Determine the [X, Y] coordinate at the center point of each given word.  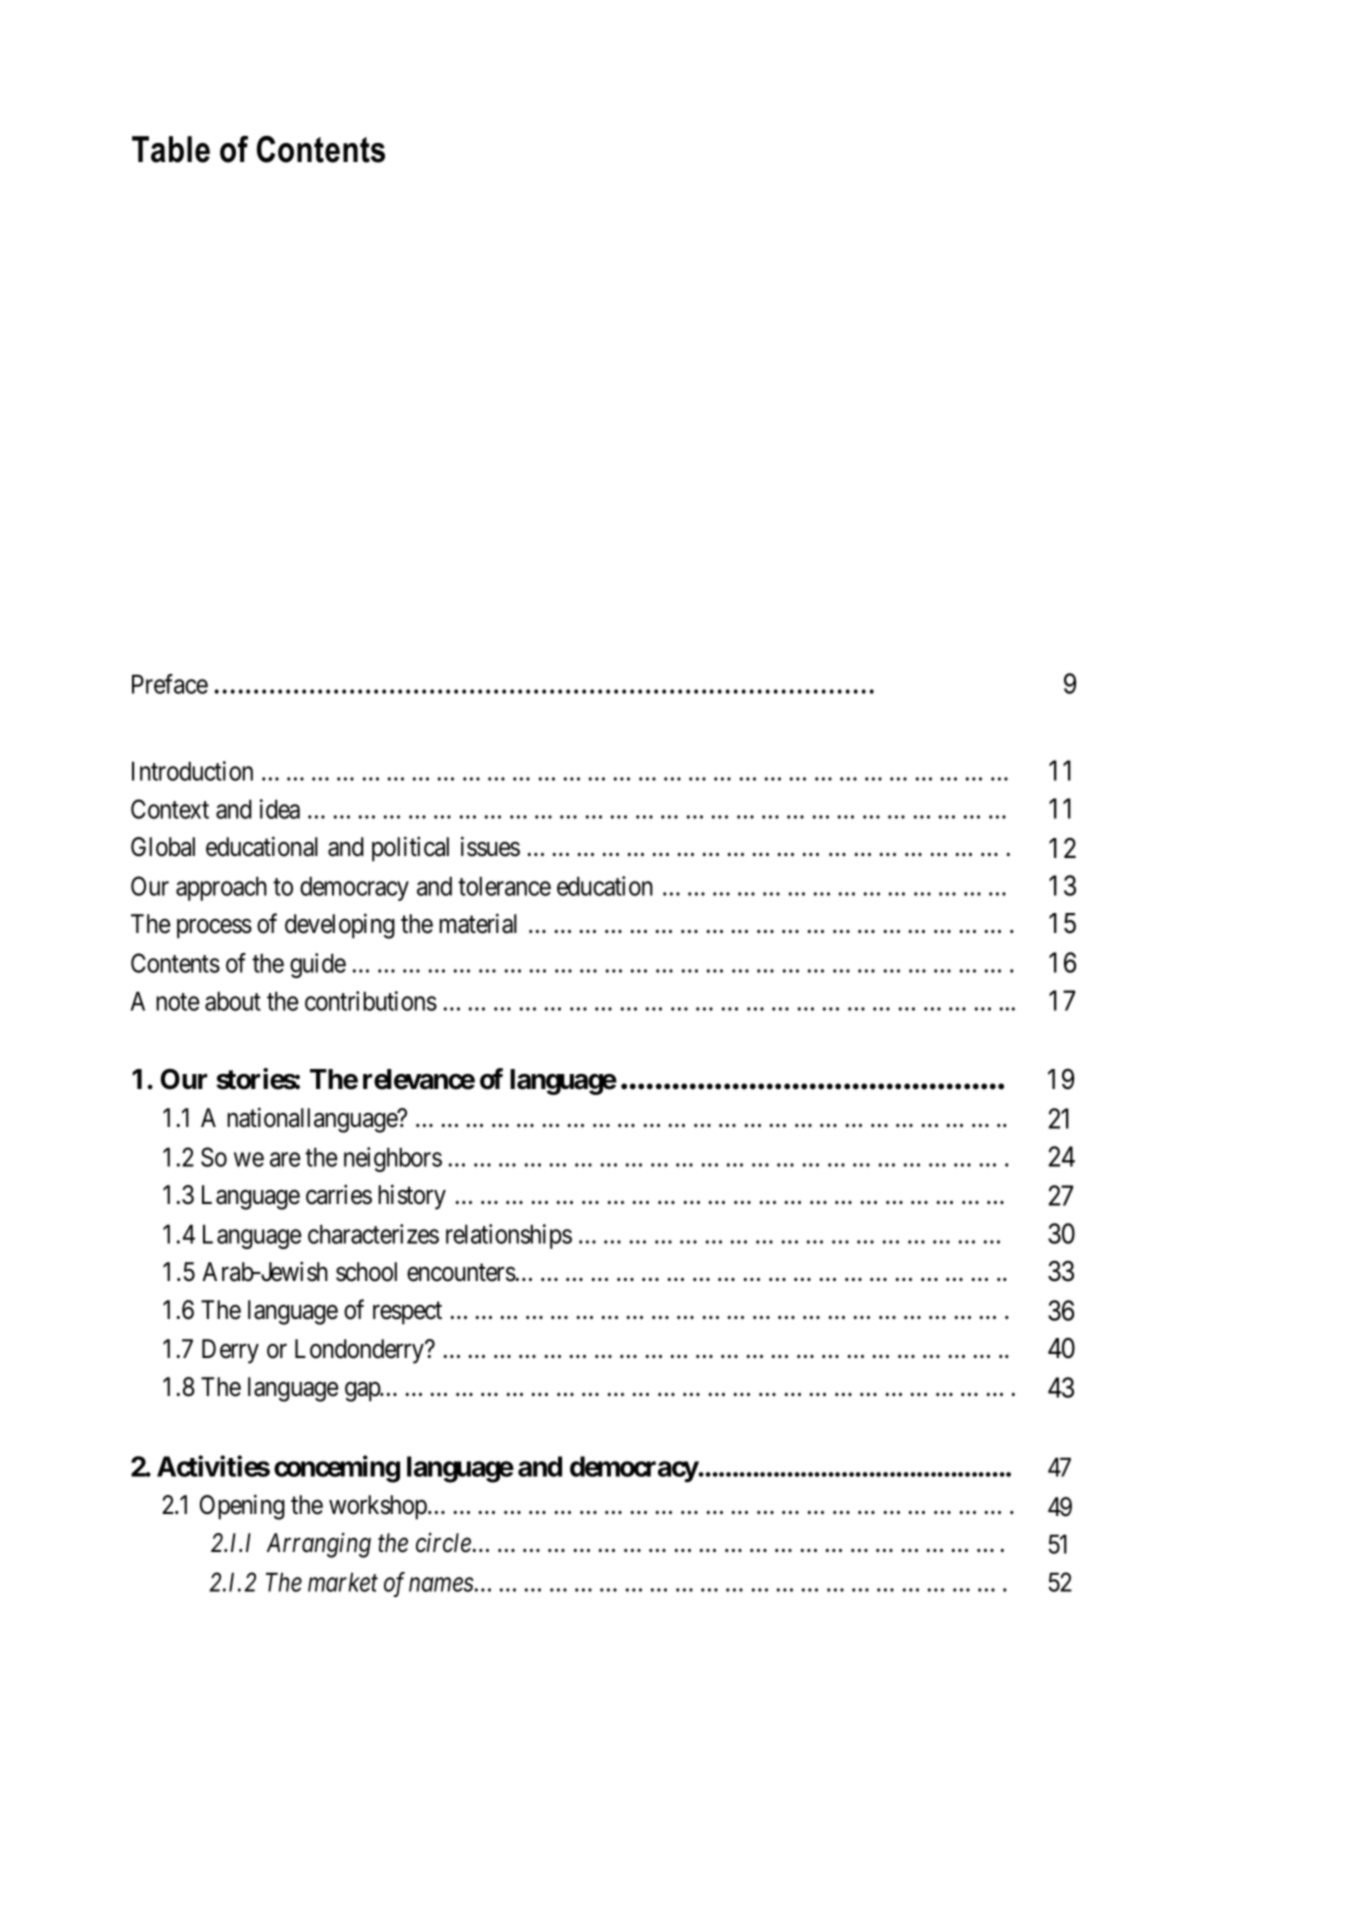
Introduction [192, 771]
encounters [461, 1273]
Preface [170, 684]
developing [340, 926]
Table [171, 149]
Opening [242, 1507]
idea [280, 809]
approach [221, 888]
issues [490, 846]
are [285, 1159]
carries [339, 1194]
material [478, 923]
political [410, 849]
